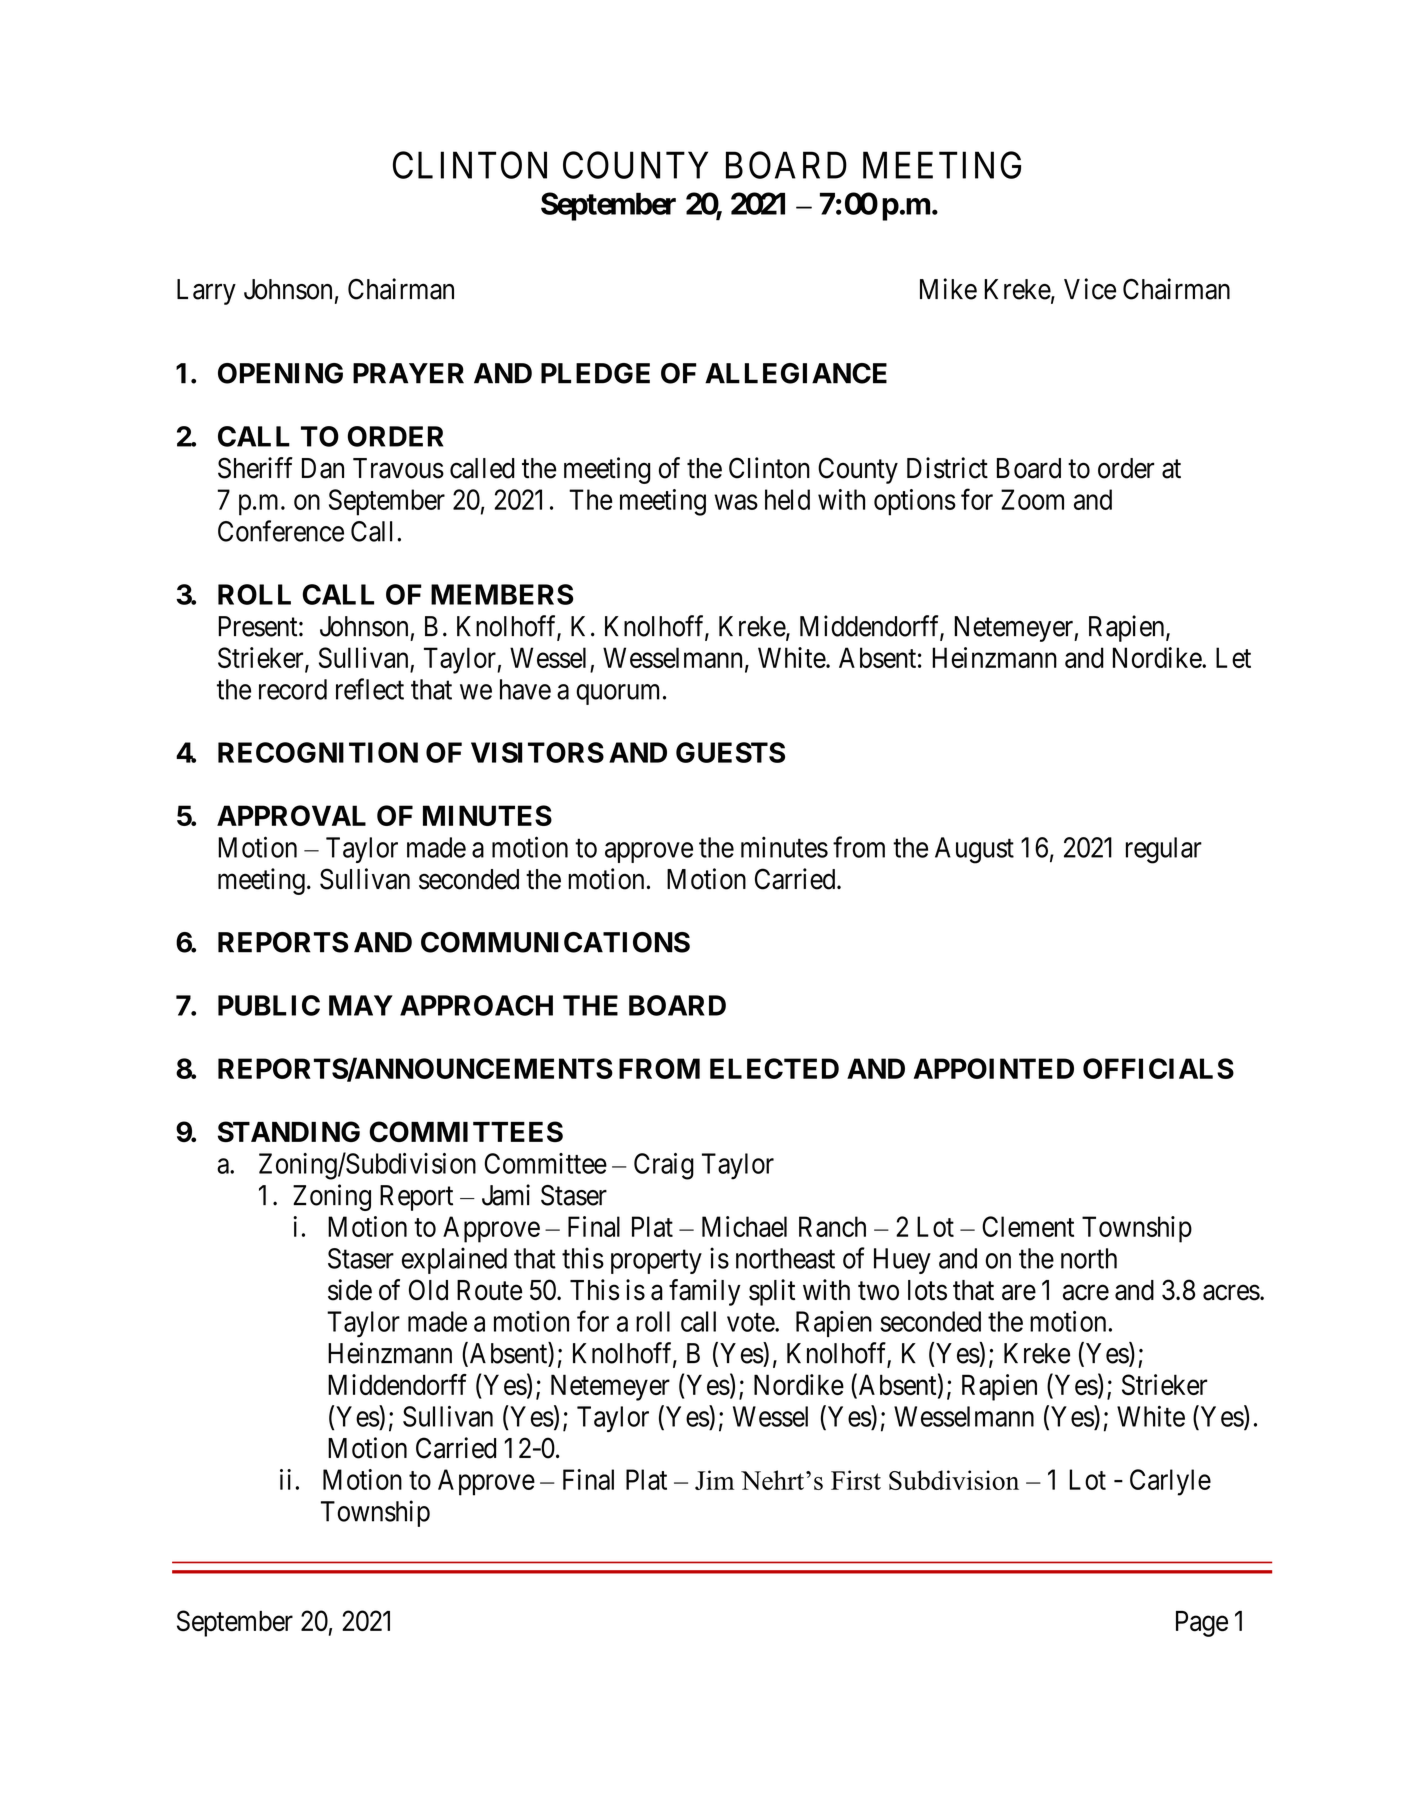 This screenshot has width=1402, height=1814. Describe the element at coordinates (714, 1480) in the screenshot. I see `Jim` at that location.
